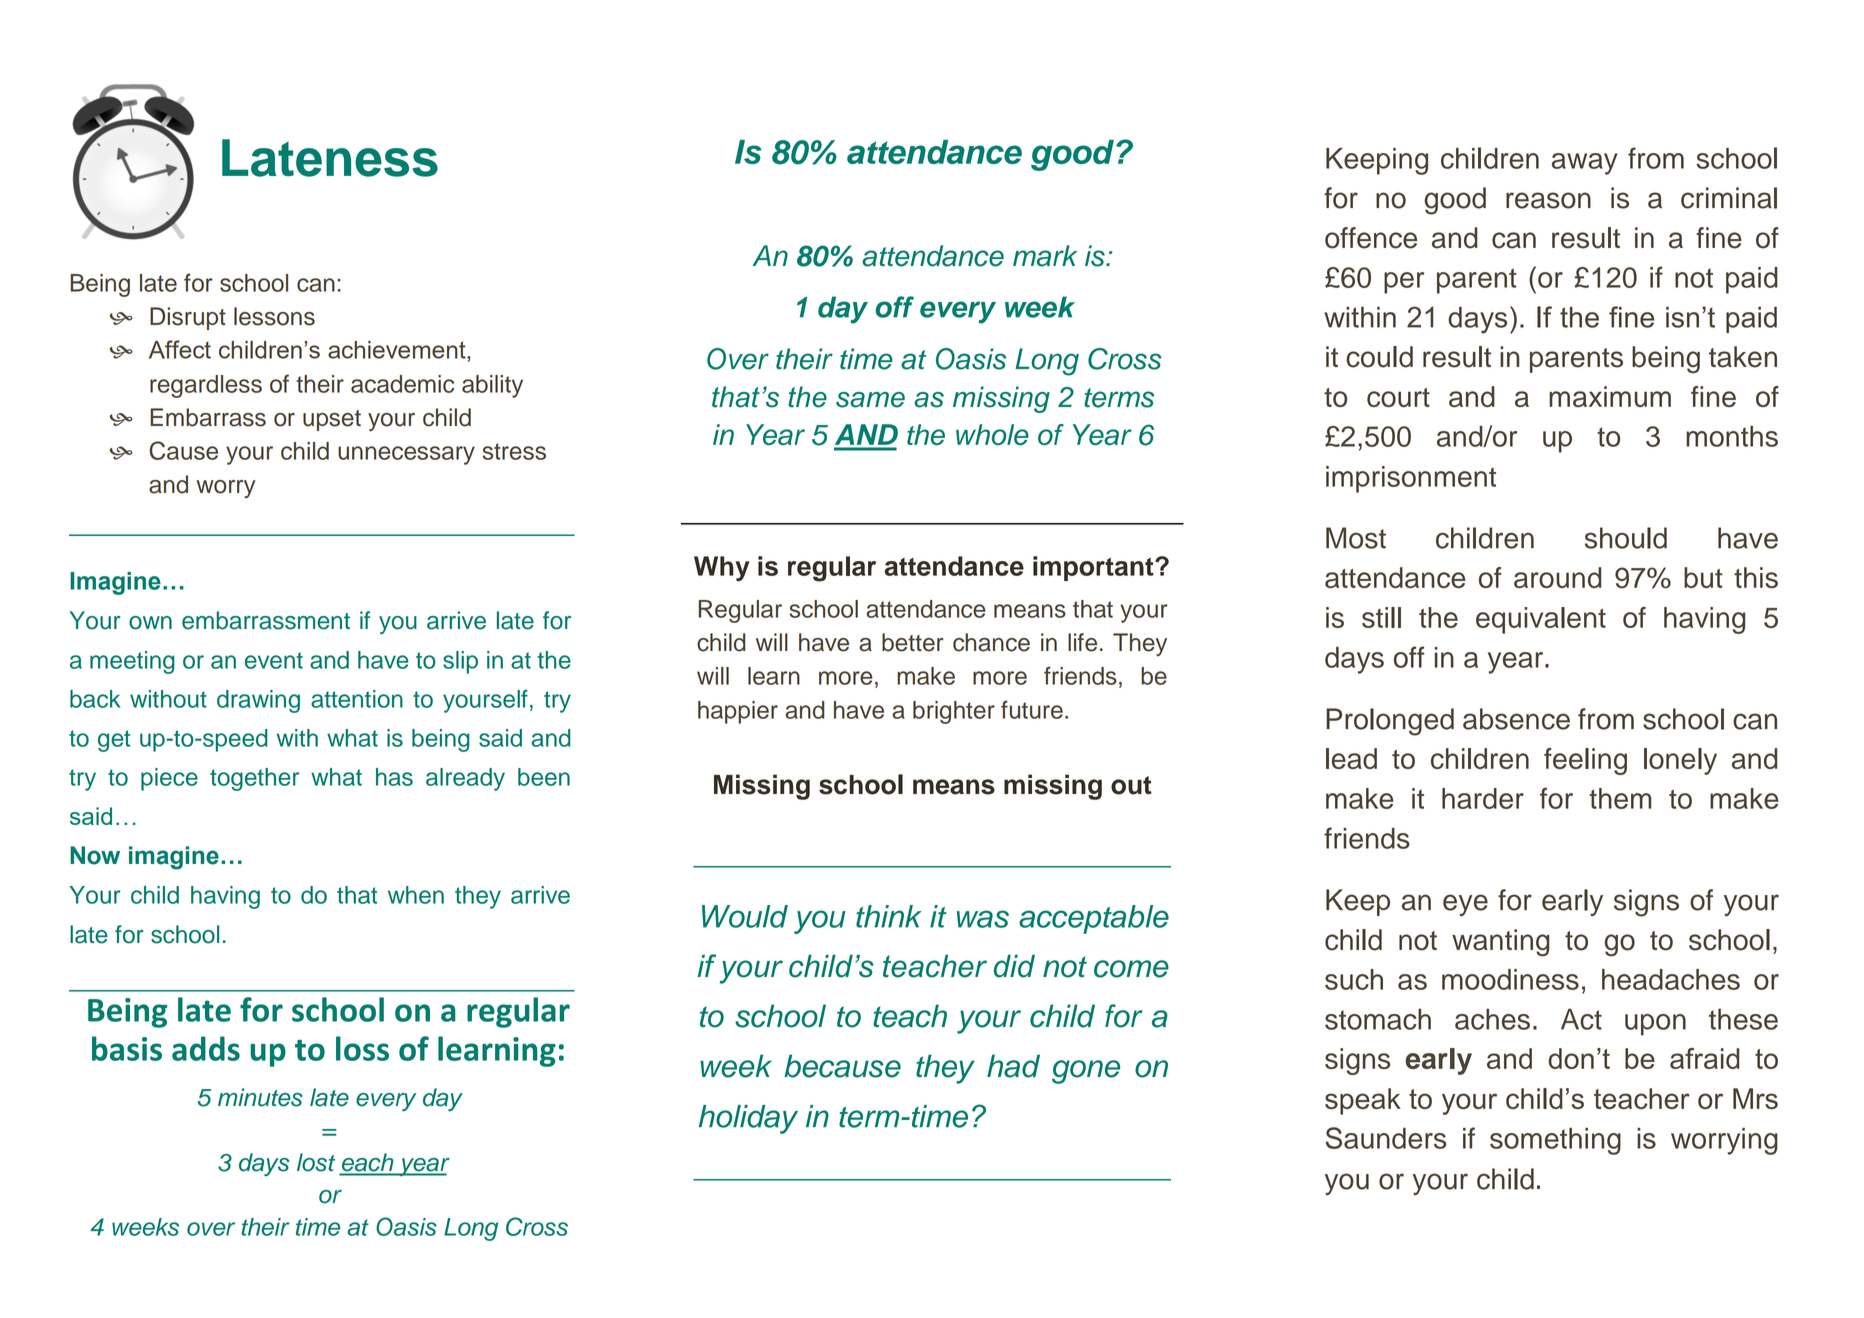 Image resolution: width=1864 pixels, height=1318 pixels. Describe the element at coordinates (1555, 1141) in the screenshot. I see `something` at that location.
